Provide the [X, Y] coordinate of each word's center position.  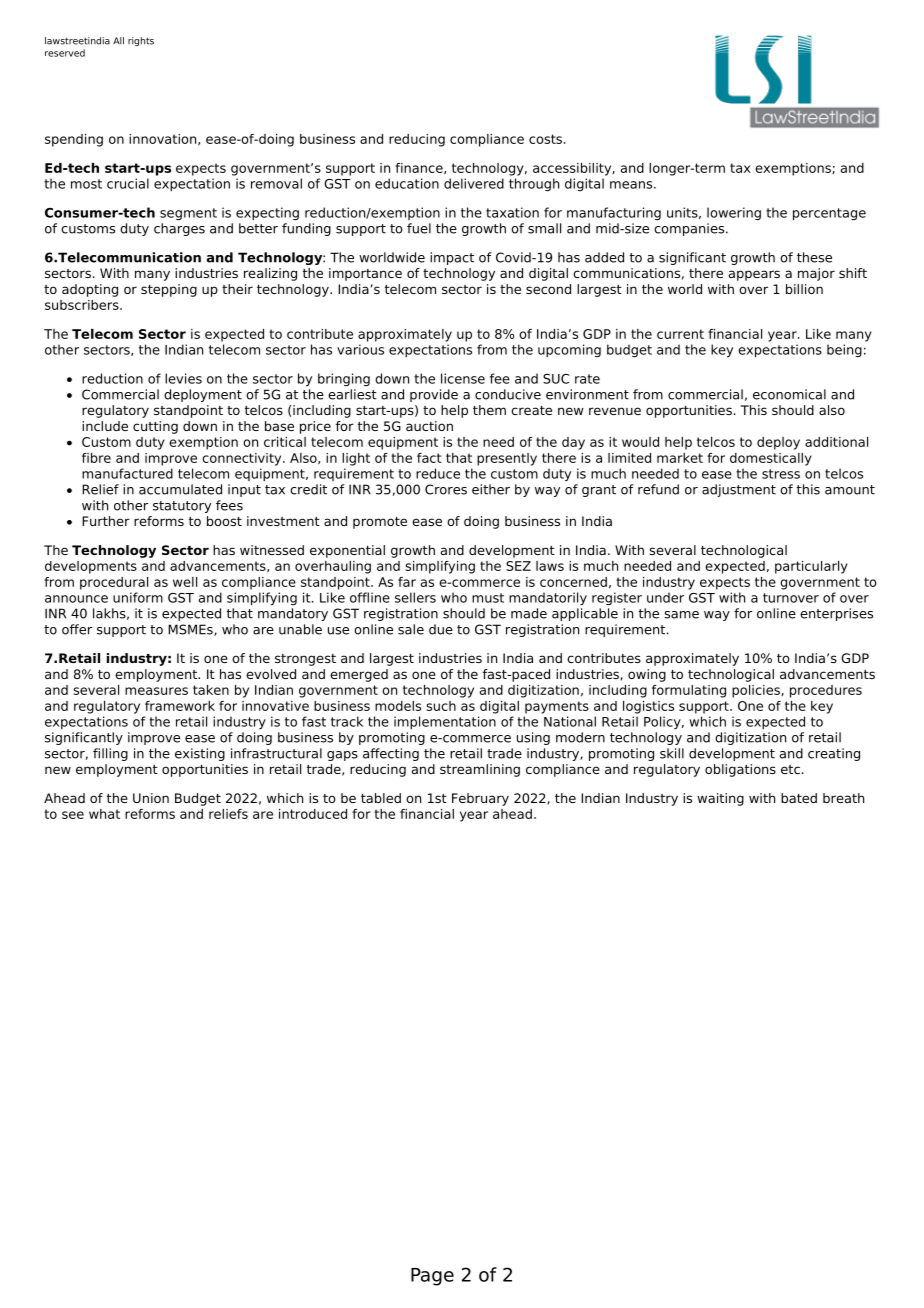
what [104, 814]
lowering [734, 214]
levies [183, 378]
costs [545, 139]
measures [156, 691]
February [480, 799]
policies [757, 691]
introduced [313, 814]
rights [141, 41]
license [463, 378]
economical [789, 394]
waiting [720, 799]
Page [432, 1277]
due [441, 629]
